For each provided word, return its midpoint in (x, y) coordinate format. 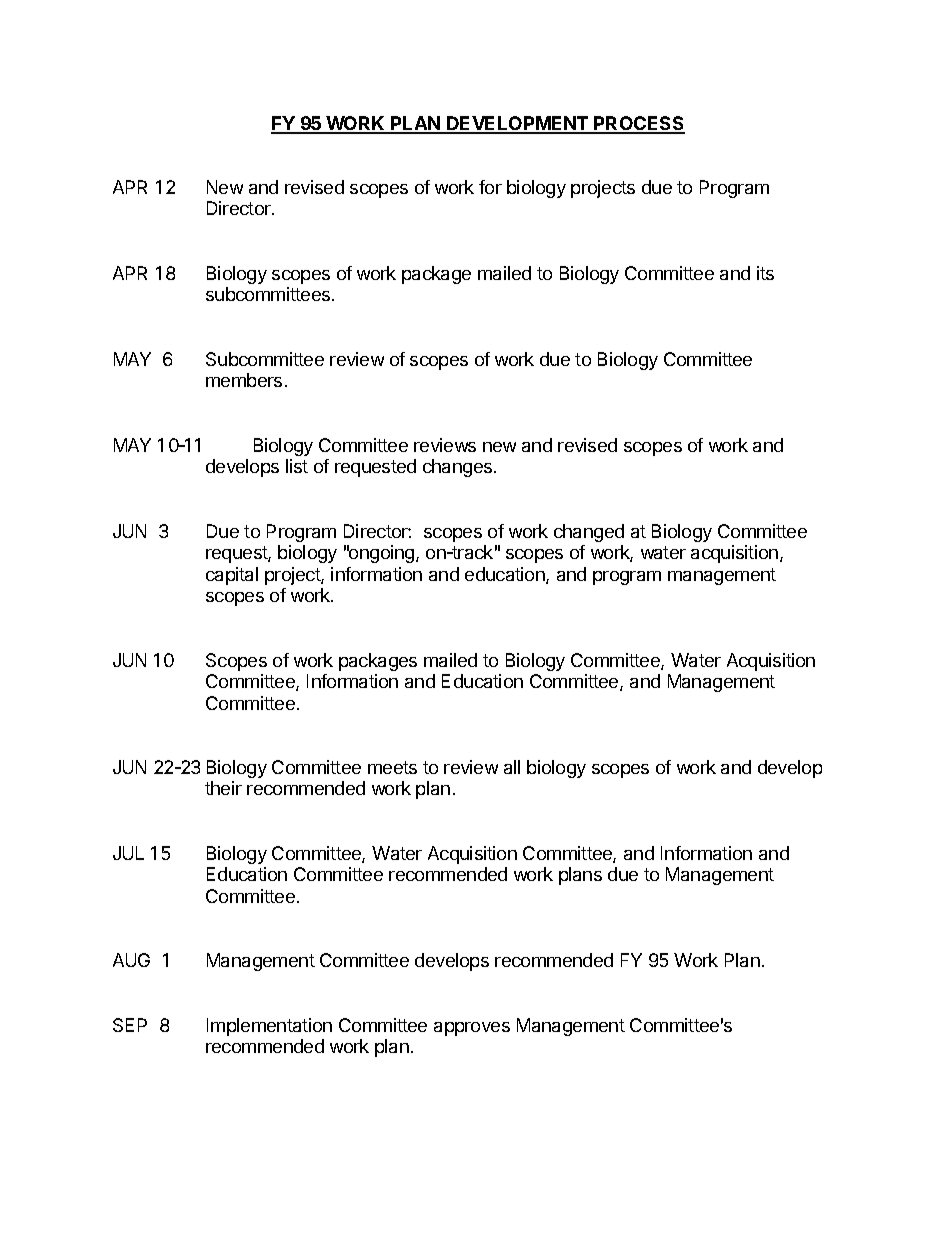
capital (232, 576)
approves (472, 1029)
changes (459, 468)
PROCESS (639, 124)
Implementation (269, 1027)
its (765, 273)
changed (589, 533)
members (244, 380)
